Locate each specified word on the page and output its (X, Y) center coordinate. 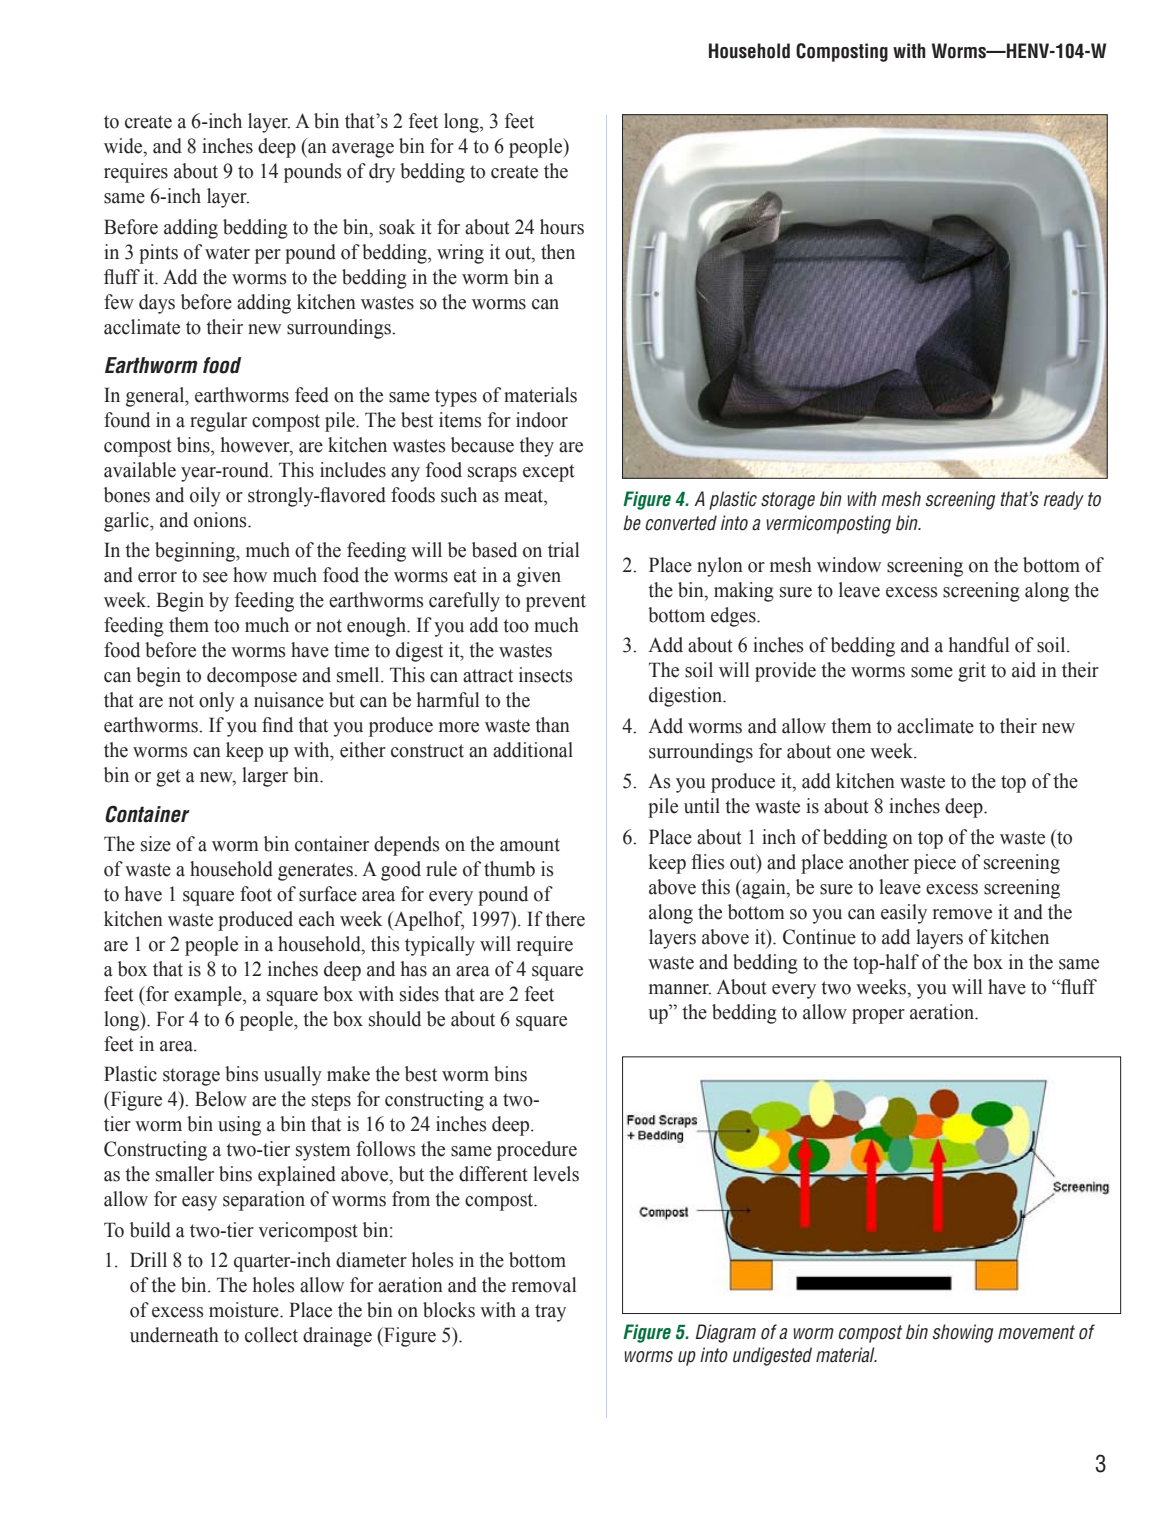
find (277, 725)
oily (205, 497)
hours (562, 227)
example (209, 996)
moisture (245, 1310)
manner (680, 989)
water (227, 253)
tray (550, 1313)
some (932, 672)
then (558, 252)
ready (1064, 500)
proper (878, 1016)
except (549, 473)
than (552, 725)
